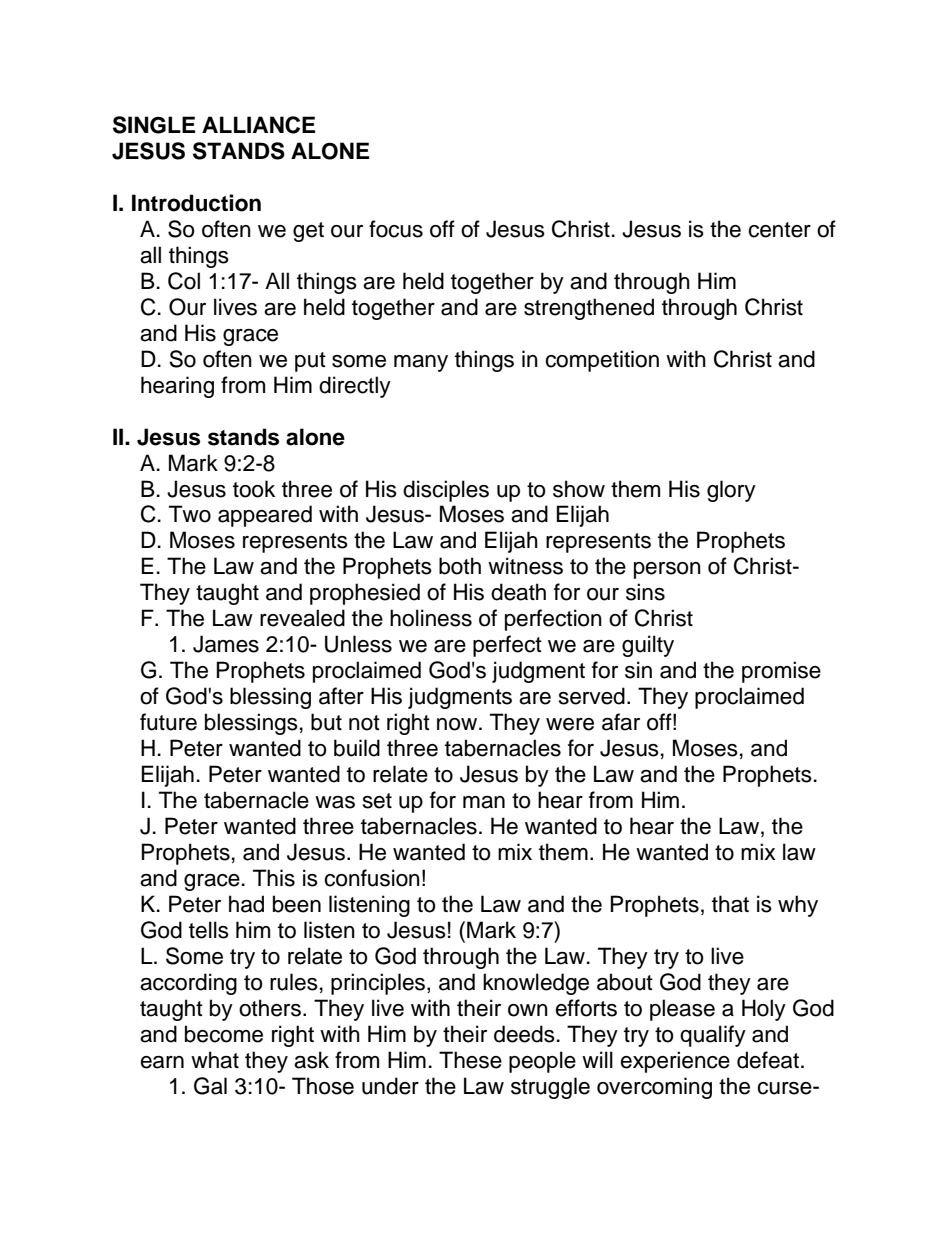 This image has width=952, height=1233. Describe the element at coordinates (226, 644) in the image. I see `James` at that location.
